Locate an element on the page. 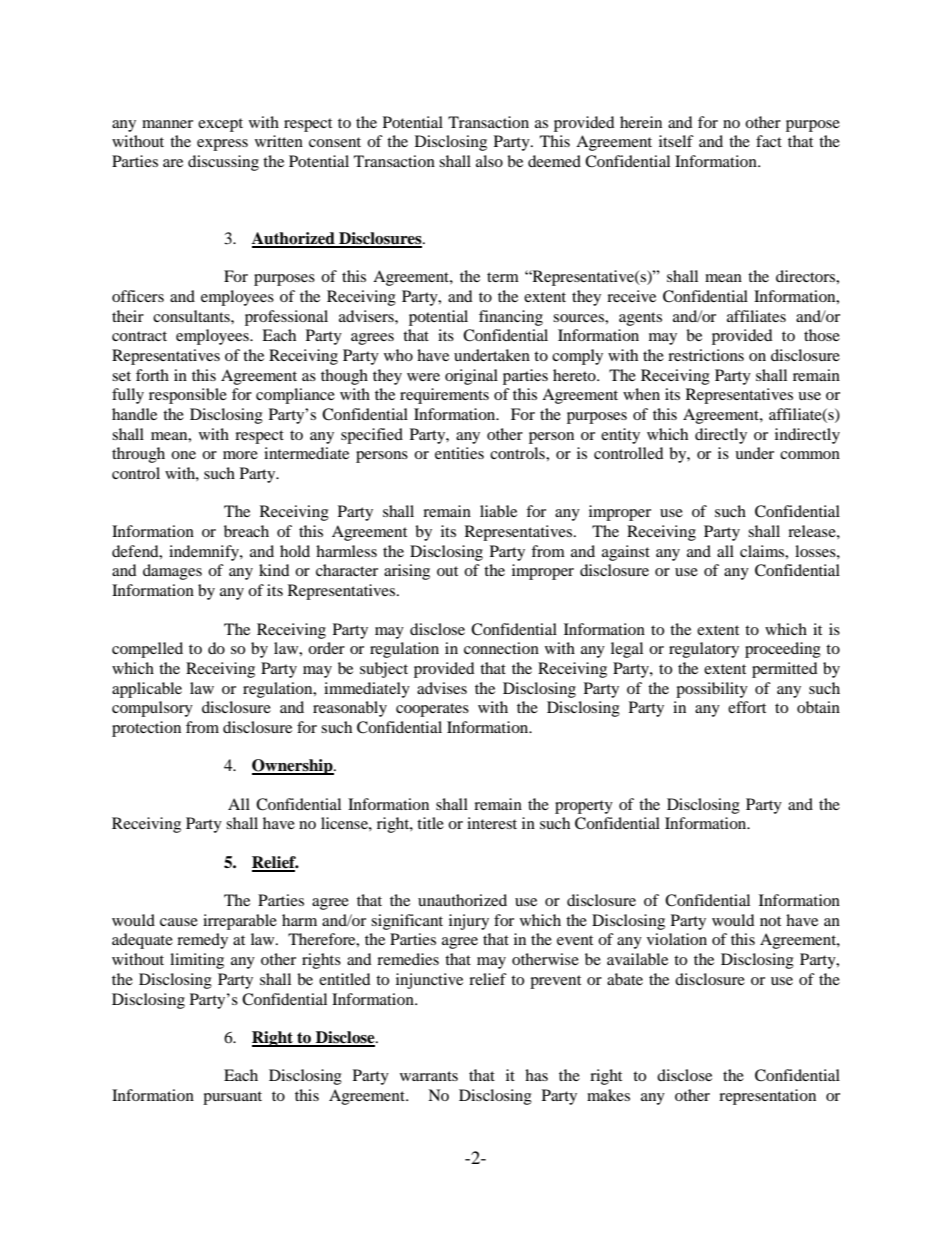  damages is located at coordinates (172, 572).
